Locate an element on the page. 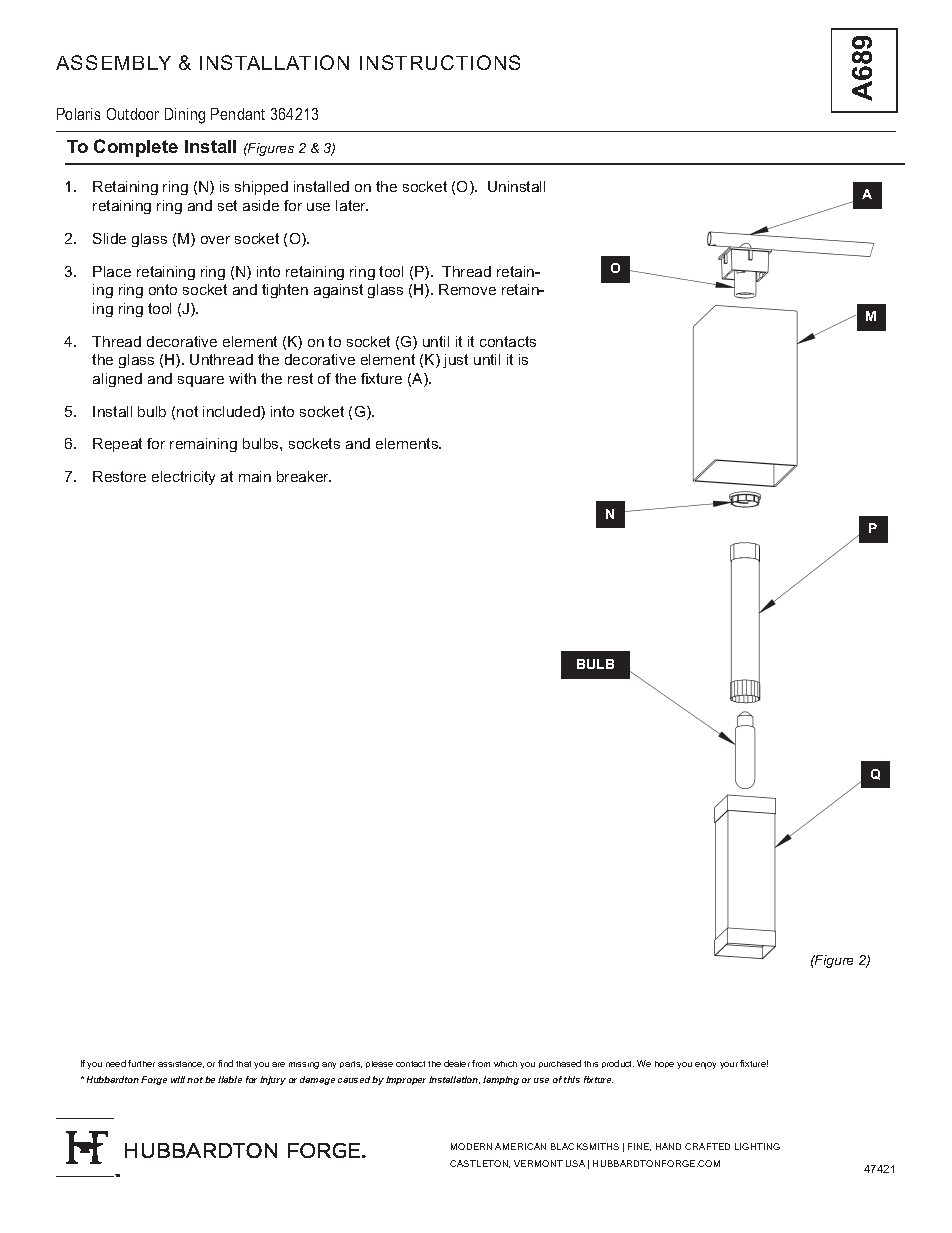 This page has height=1233, width=952. against is located at coordinates (338, 291).
